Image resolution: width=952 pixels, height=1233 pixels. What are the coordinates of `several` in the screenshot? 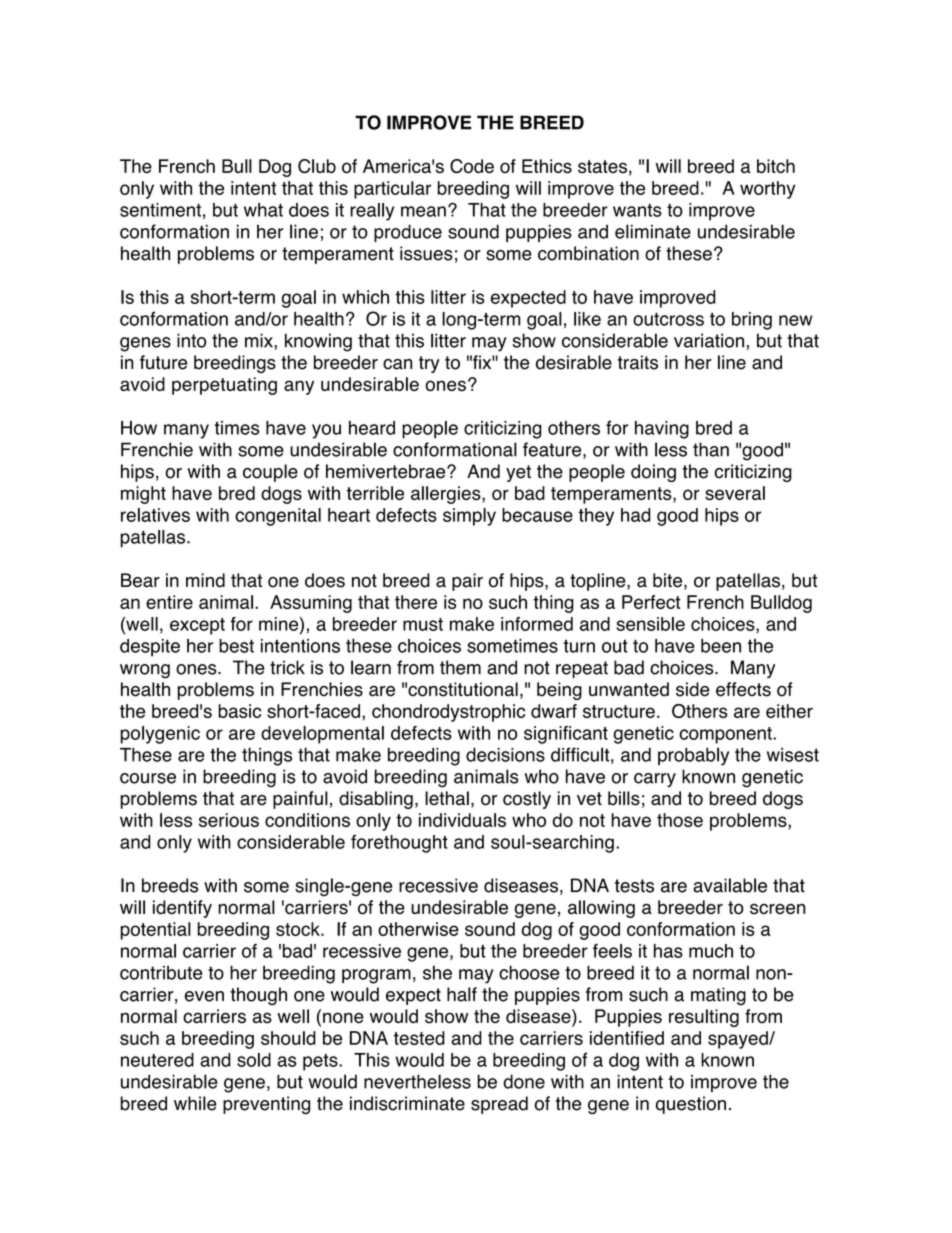 It's located at (735, 493).
